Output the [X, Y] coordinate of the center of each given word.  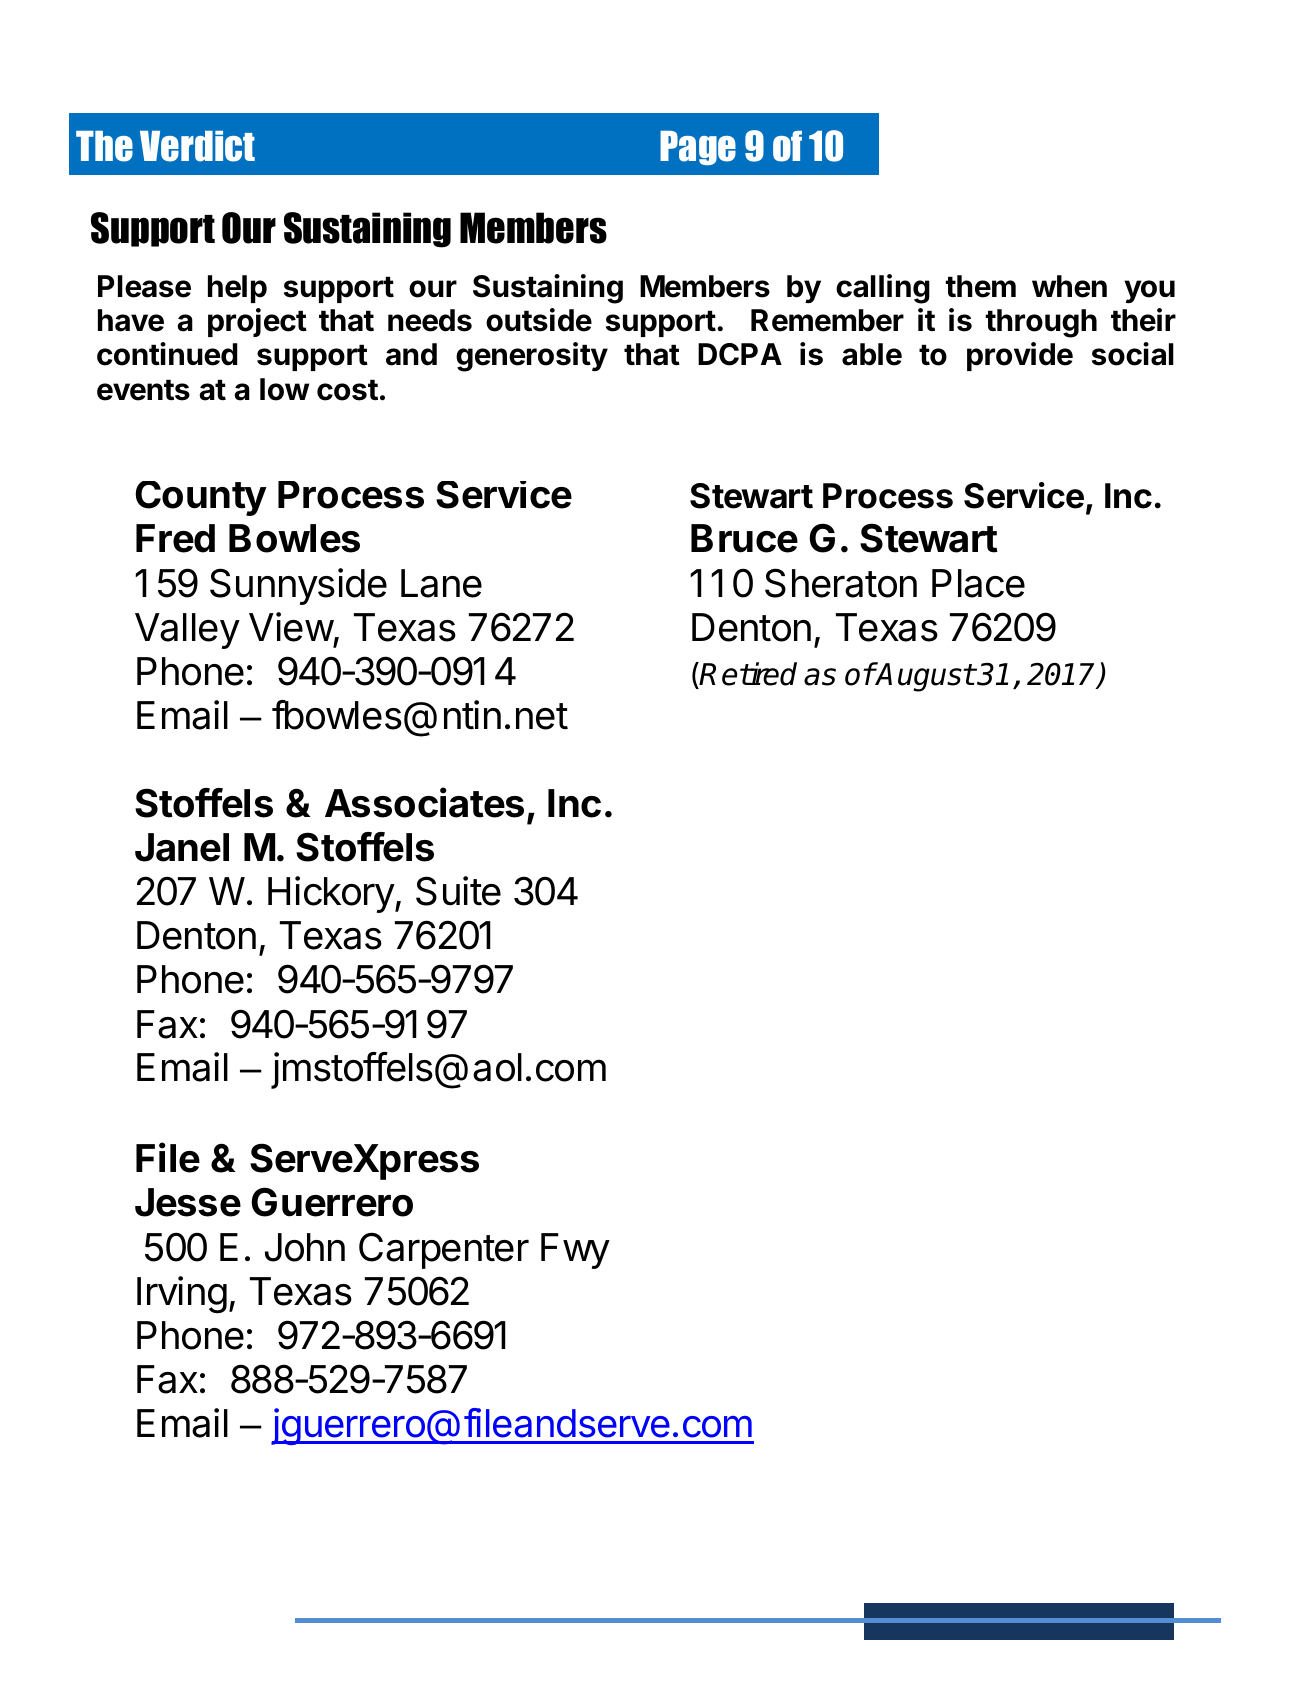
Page [698, 148]
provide [1020, 356]
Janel [182, 847]
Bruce [744, 538]
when [1069, 286]
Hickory [332, 894]
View [291, 627]
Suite [458, 891]
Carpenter [444, 1250]
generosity [532, 357]
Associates [424, 802]
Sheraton [841, 583]
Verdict [197, 146]
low [285, 389]
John [305, 1247]
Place [978, 583]
